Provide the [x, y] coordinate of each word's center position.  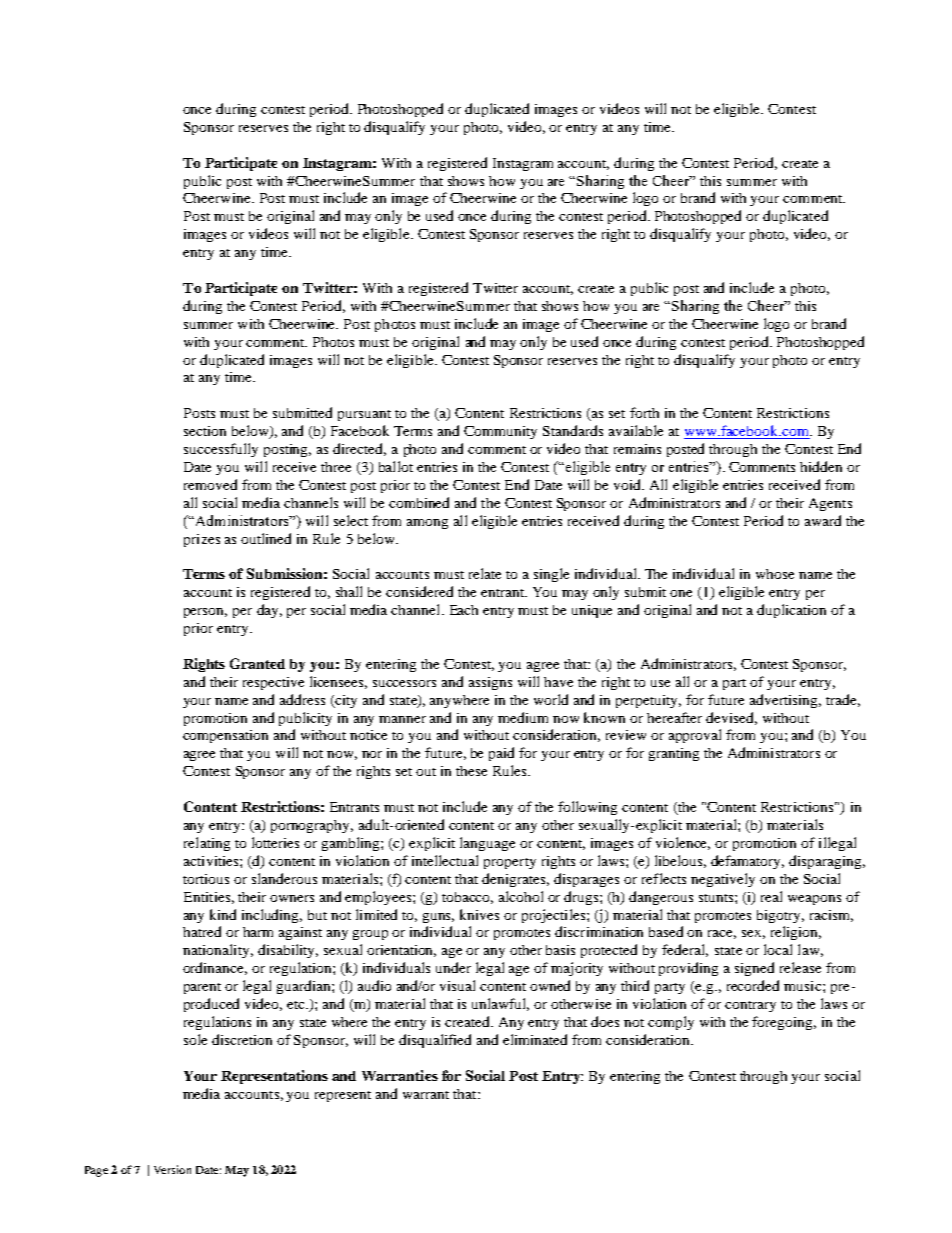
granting [674, 754]
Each [464, 610]
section [205, 431]
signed [754, 969]
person [205, 613]
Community [500, 432]
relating [207, 844]
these [471, 771]
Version [172, 1169]
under [453, 967]
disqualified [435, 1041]
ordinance [215, 968]
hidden [821, 466]
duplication [791, 611]
